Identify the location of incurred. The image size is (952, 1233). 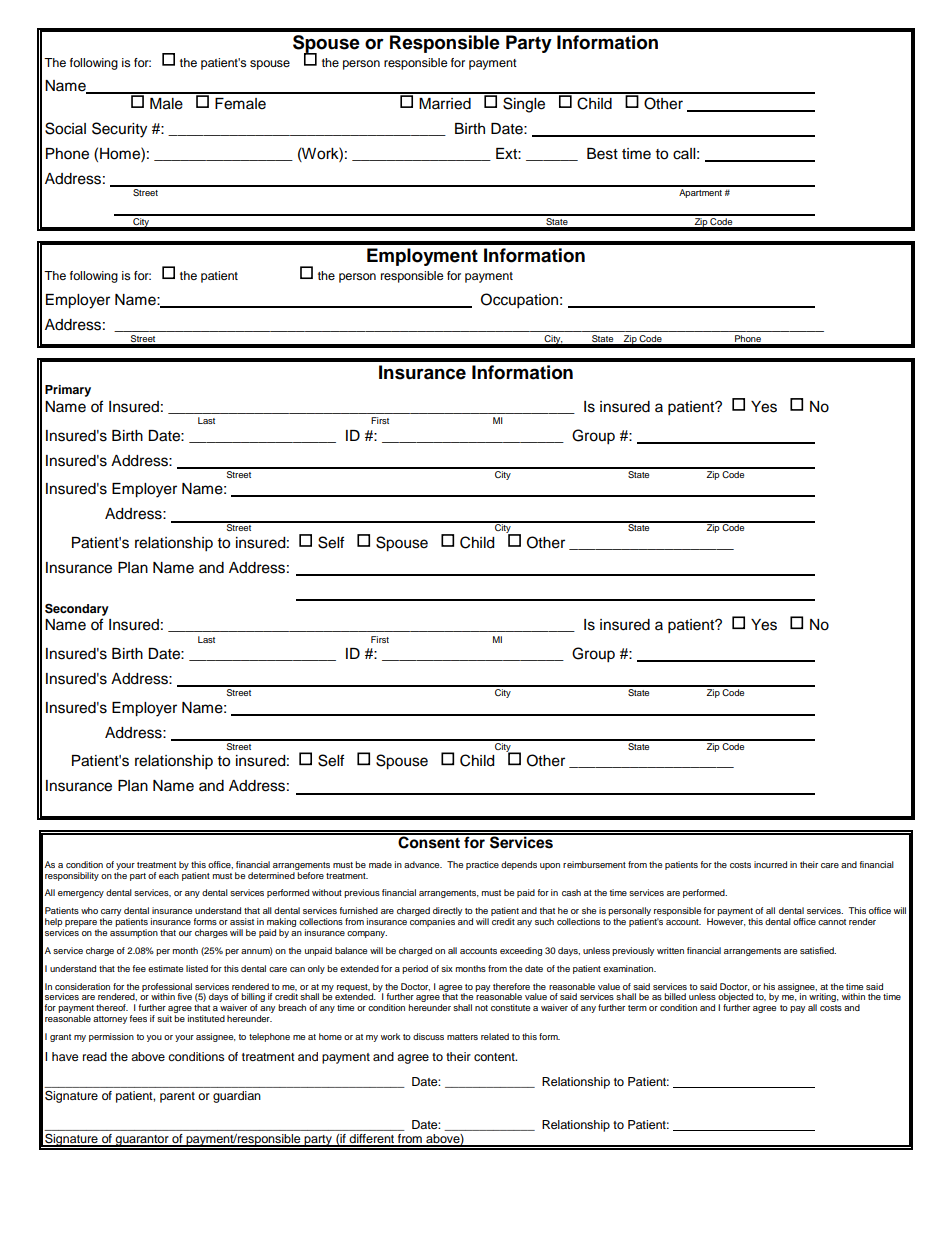
(770, 864).
